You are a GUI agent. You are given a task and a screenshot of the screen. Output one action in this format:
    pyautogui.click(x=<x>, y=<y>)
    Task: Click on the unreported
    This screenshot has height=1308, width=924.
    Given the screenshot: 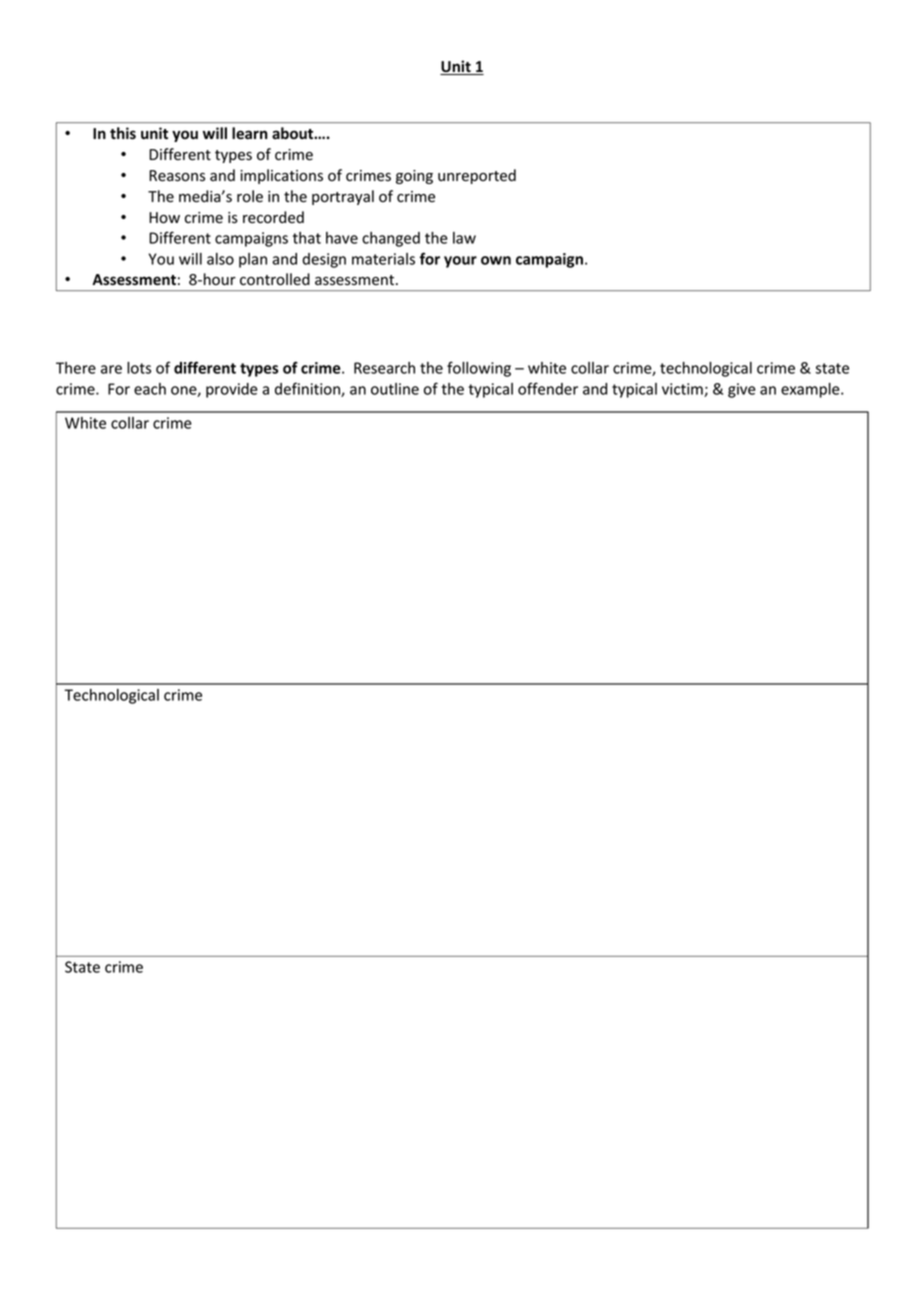 What is the action you would take?
    pyautogui.click(x=477, y=176)
